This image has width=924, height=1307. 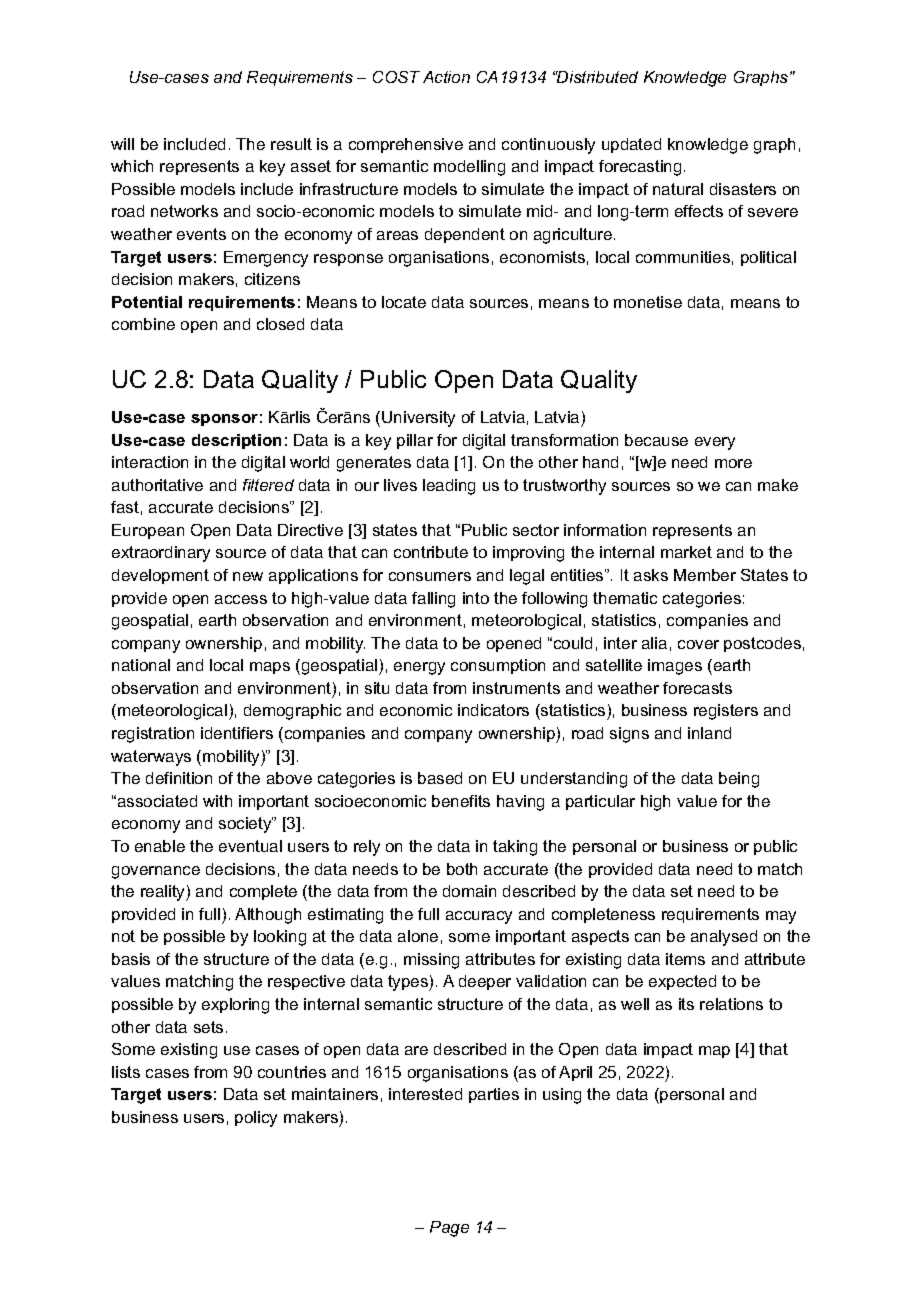 What do you see at coordinates (698, 644) in the image?
I see `cover` at bounding box center [698, 644].
